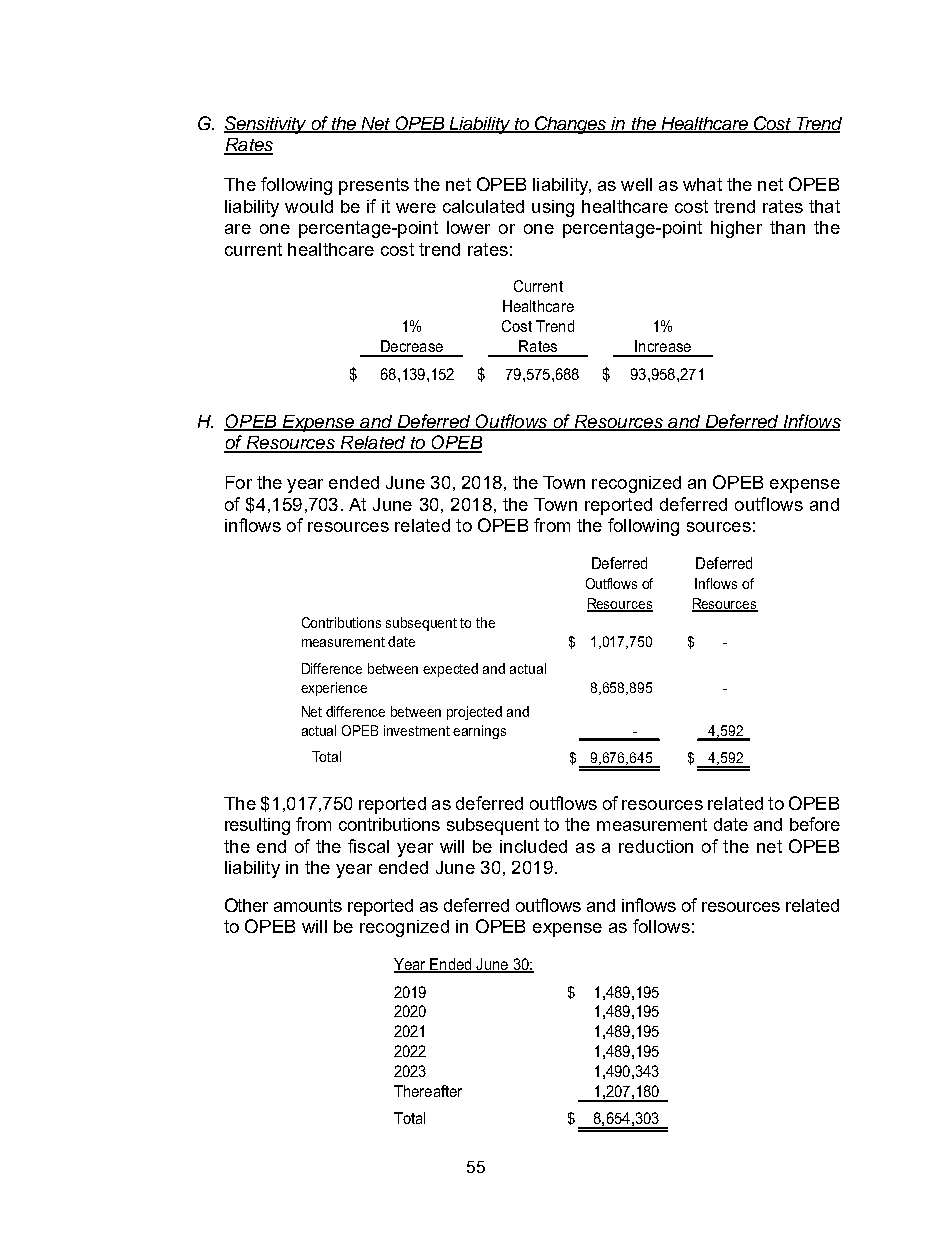  I want to click on Sensitivity, so click(266, 125).
